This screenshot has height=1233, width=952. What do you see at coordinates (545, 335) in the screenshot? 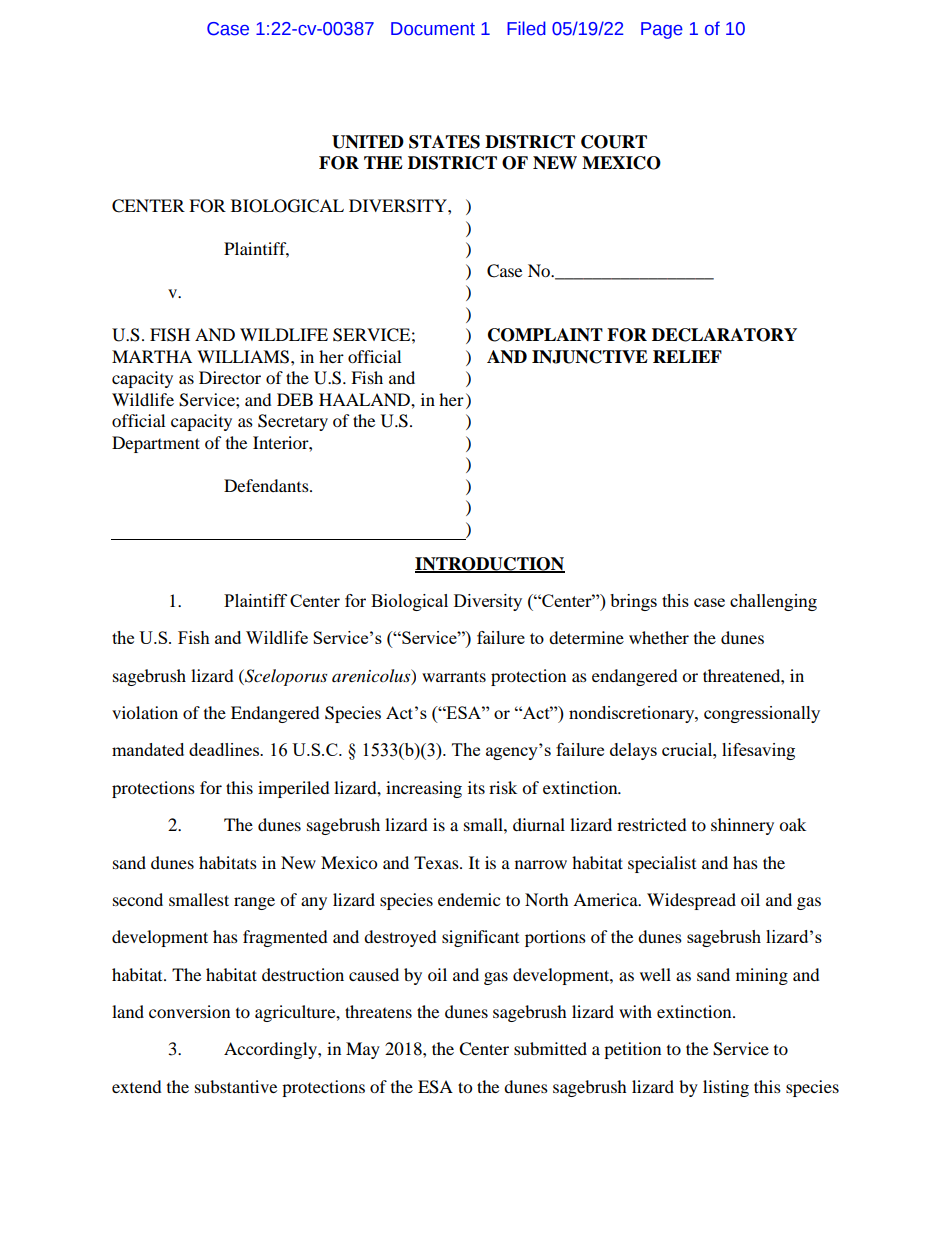
I see `COMPLAINT` at bounding box center [545, 335].
